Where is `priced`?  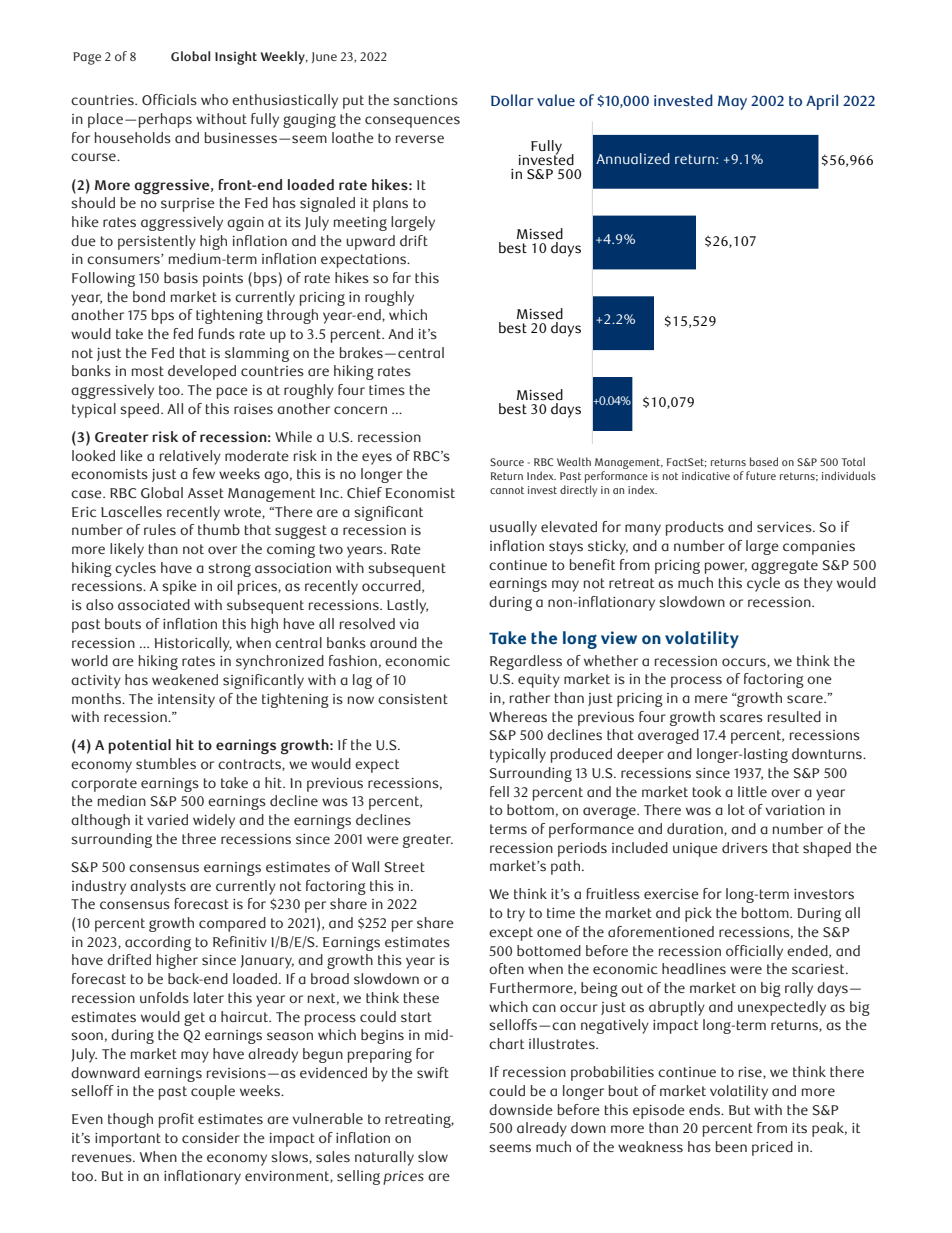 priced is located at coordinates (772, 1148).
